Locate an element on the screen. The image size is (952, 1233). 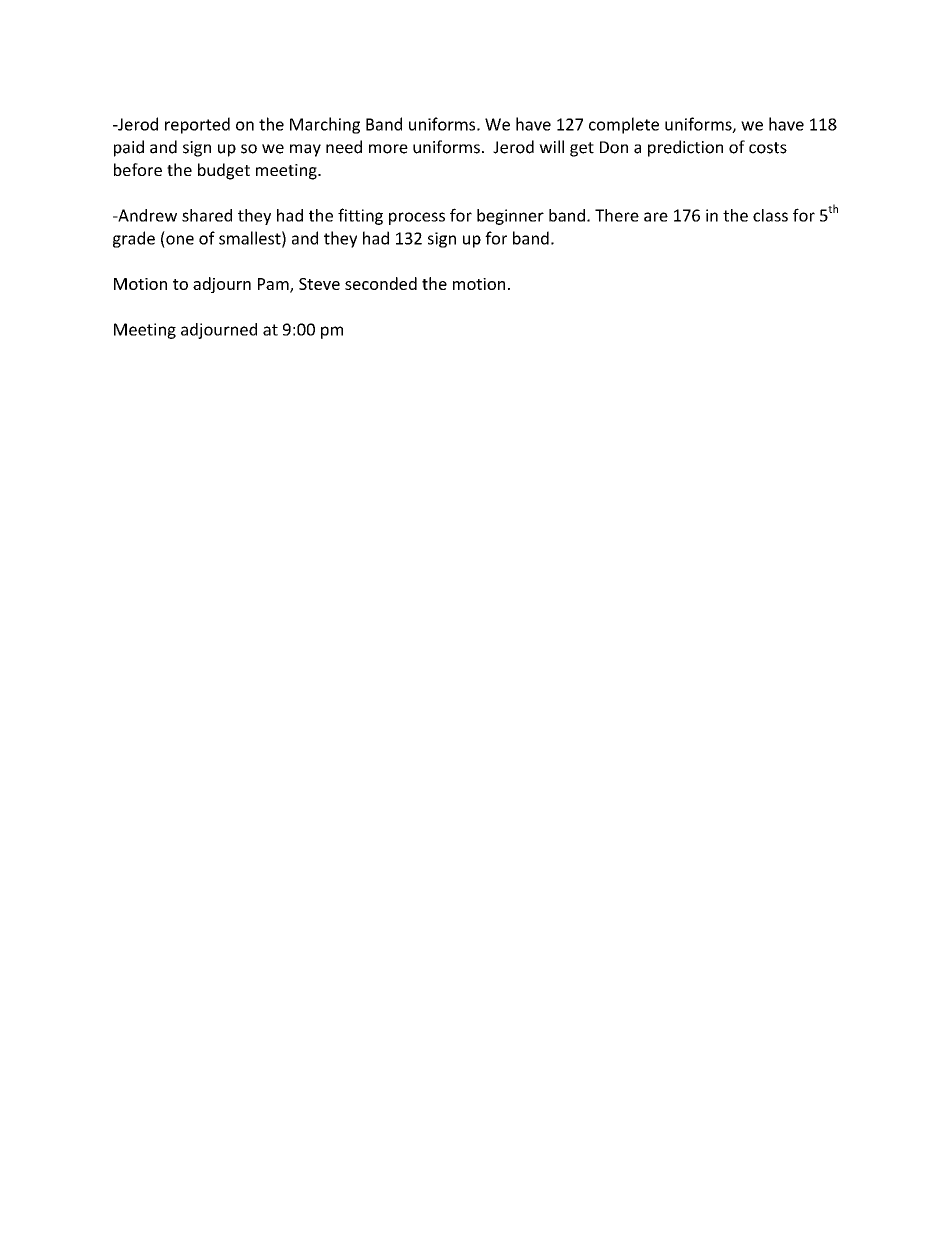
budget is located at coordinates (224, 171).
